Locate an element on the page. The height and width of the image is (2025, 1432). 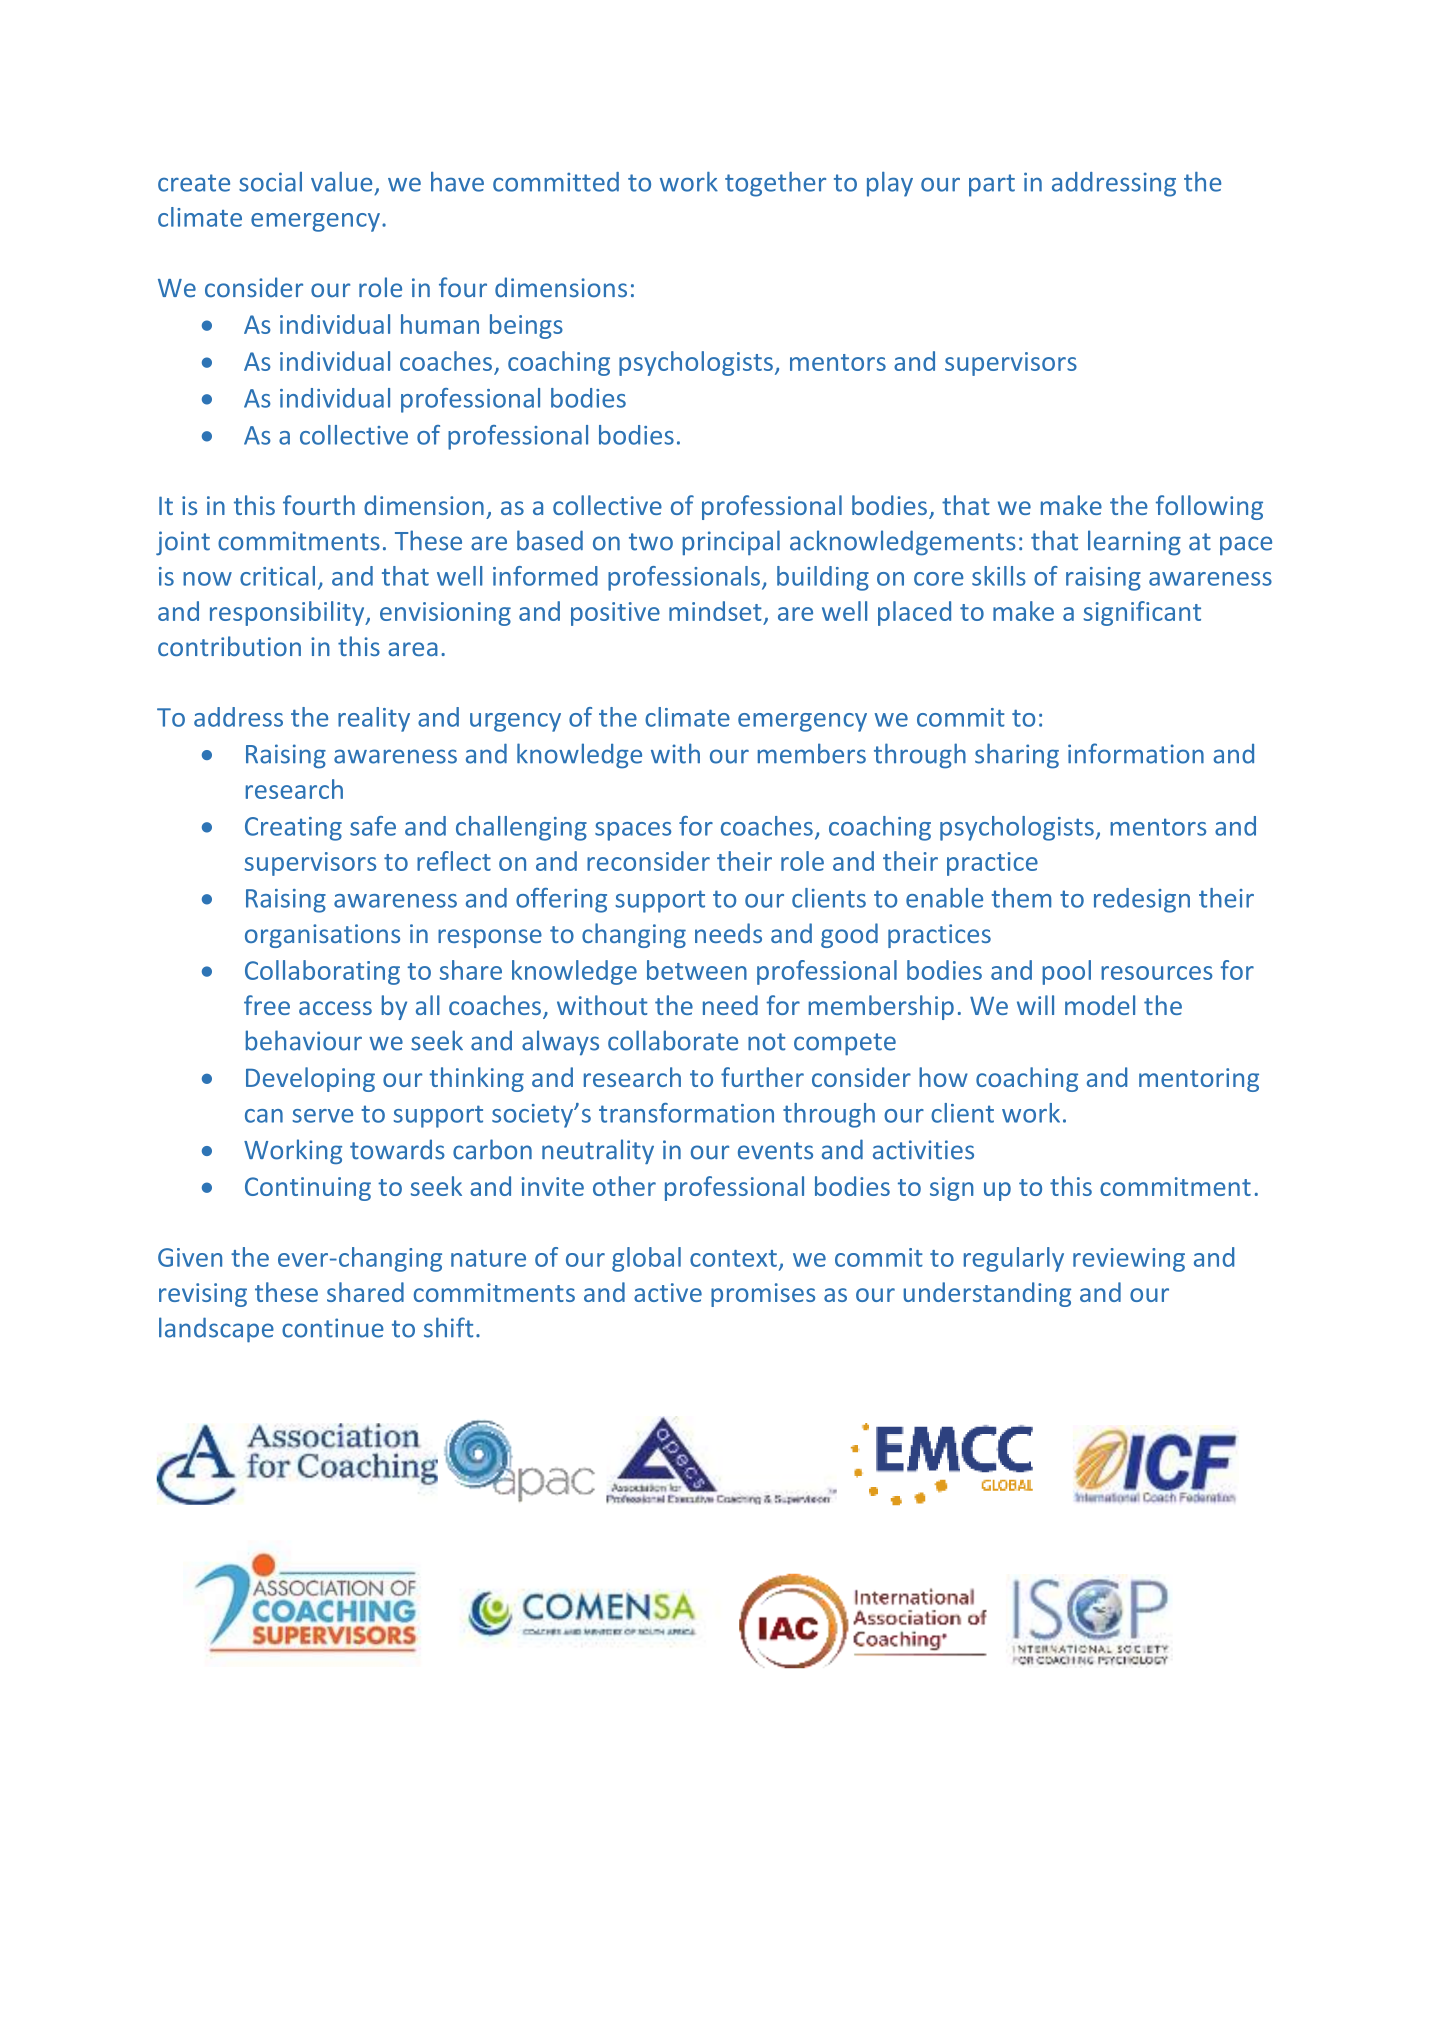
principal is located at coordinates (731, 543).
